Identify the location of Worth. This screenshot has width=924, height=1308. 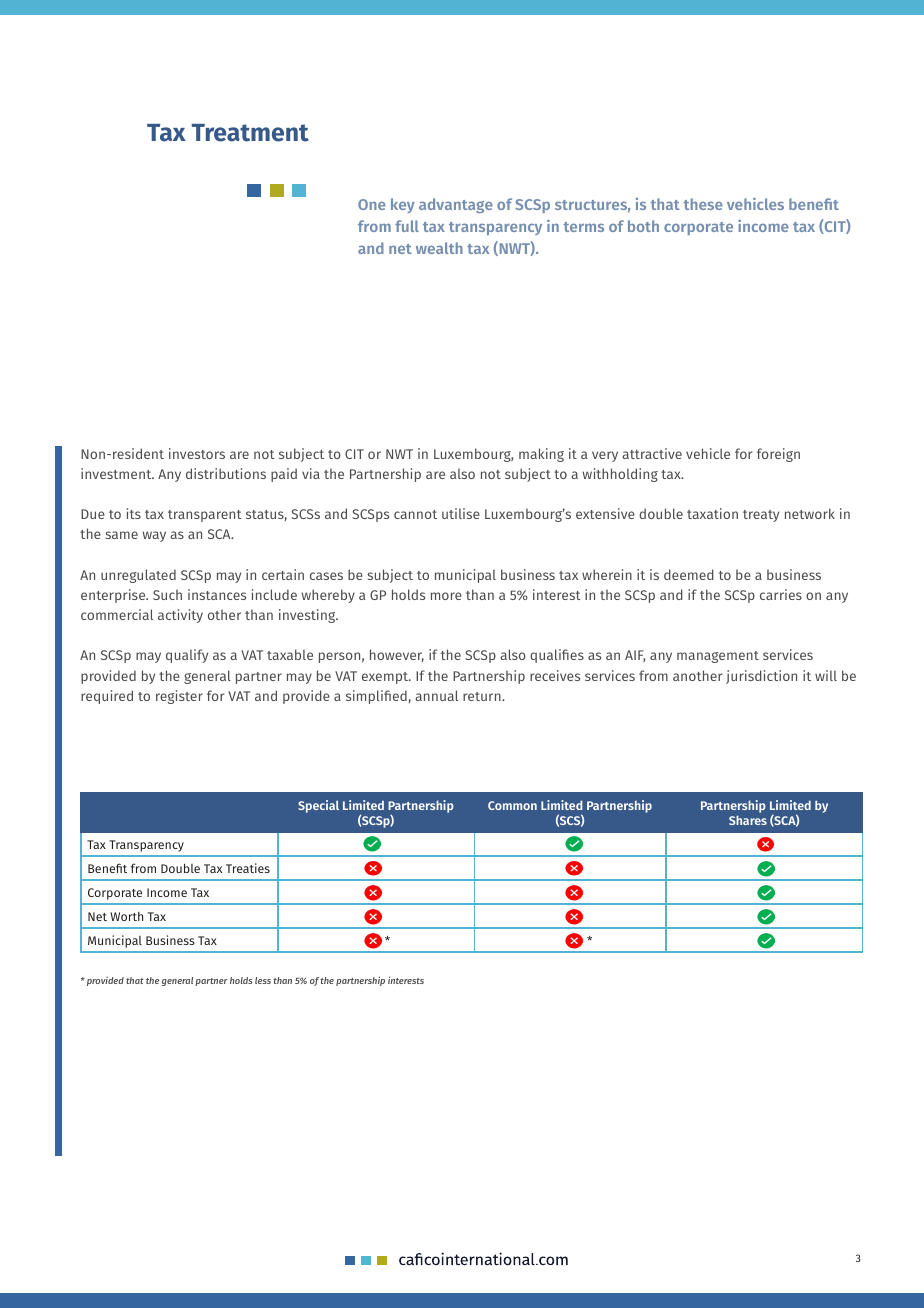
(126, 916).
